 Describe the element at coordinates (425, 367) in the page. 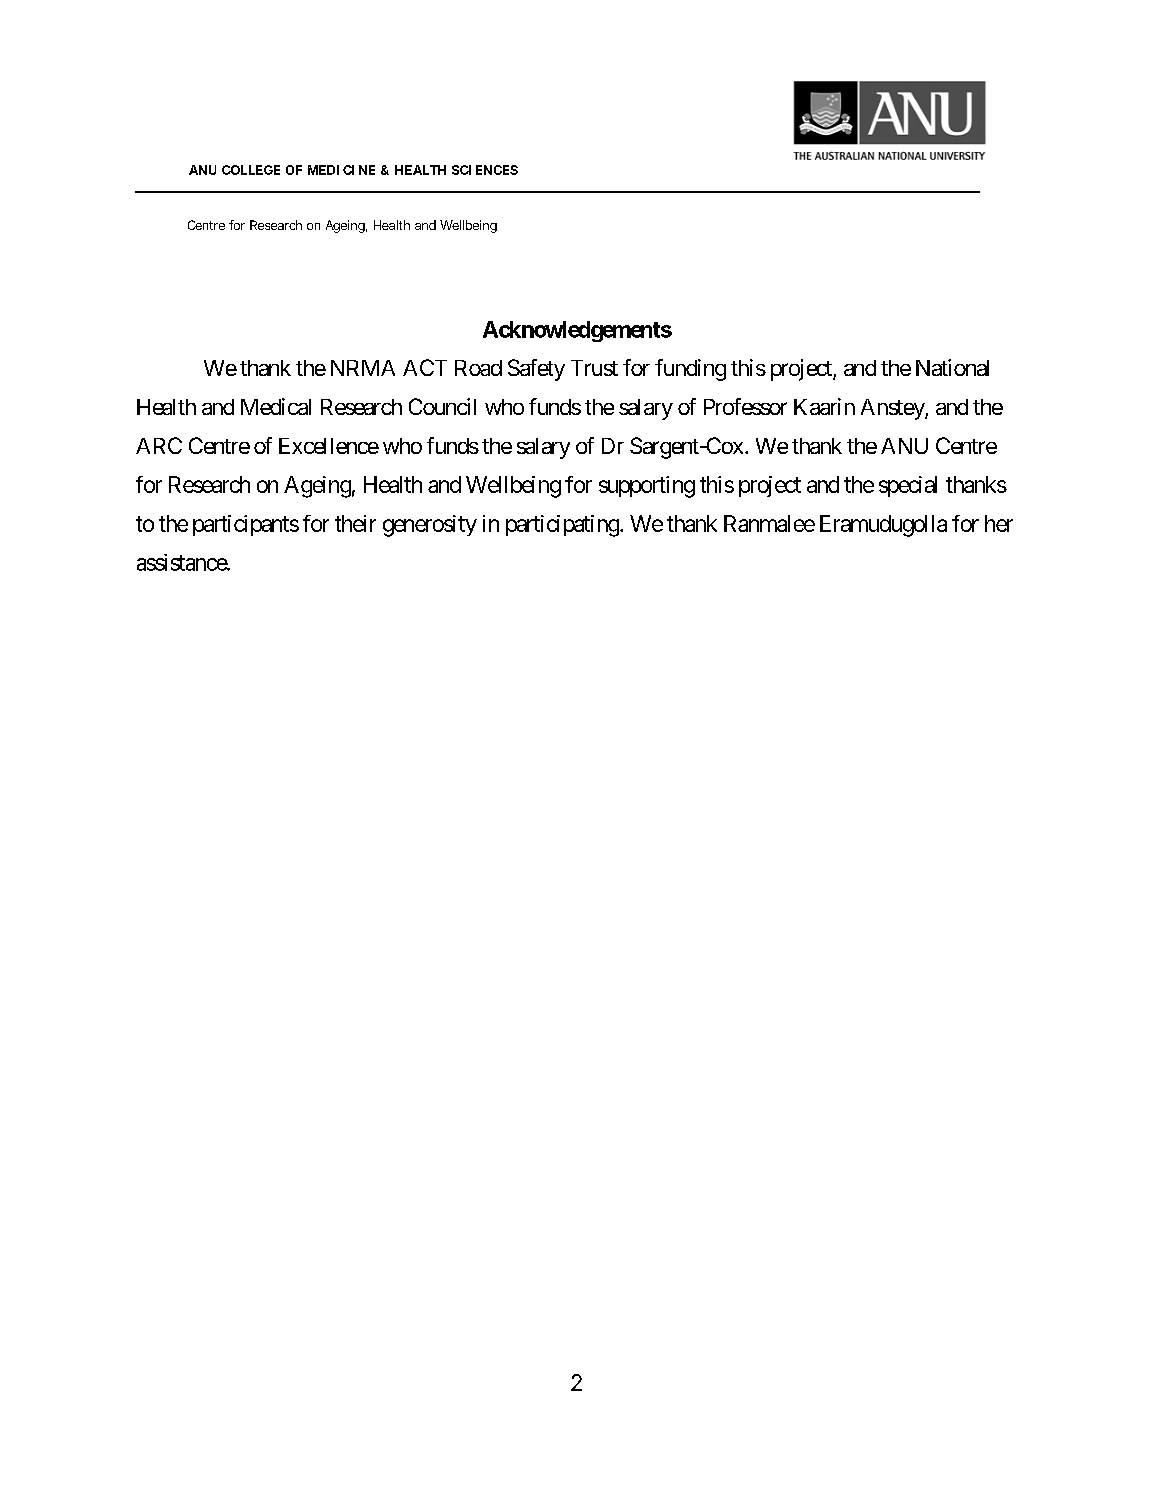

I see `ACT` at that location.
